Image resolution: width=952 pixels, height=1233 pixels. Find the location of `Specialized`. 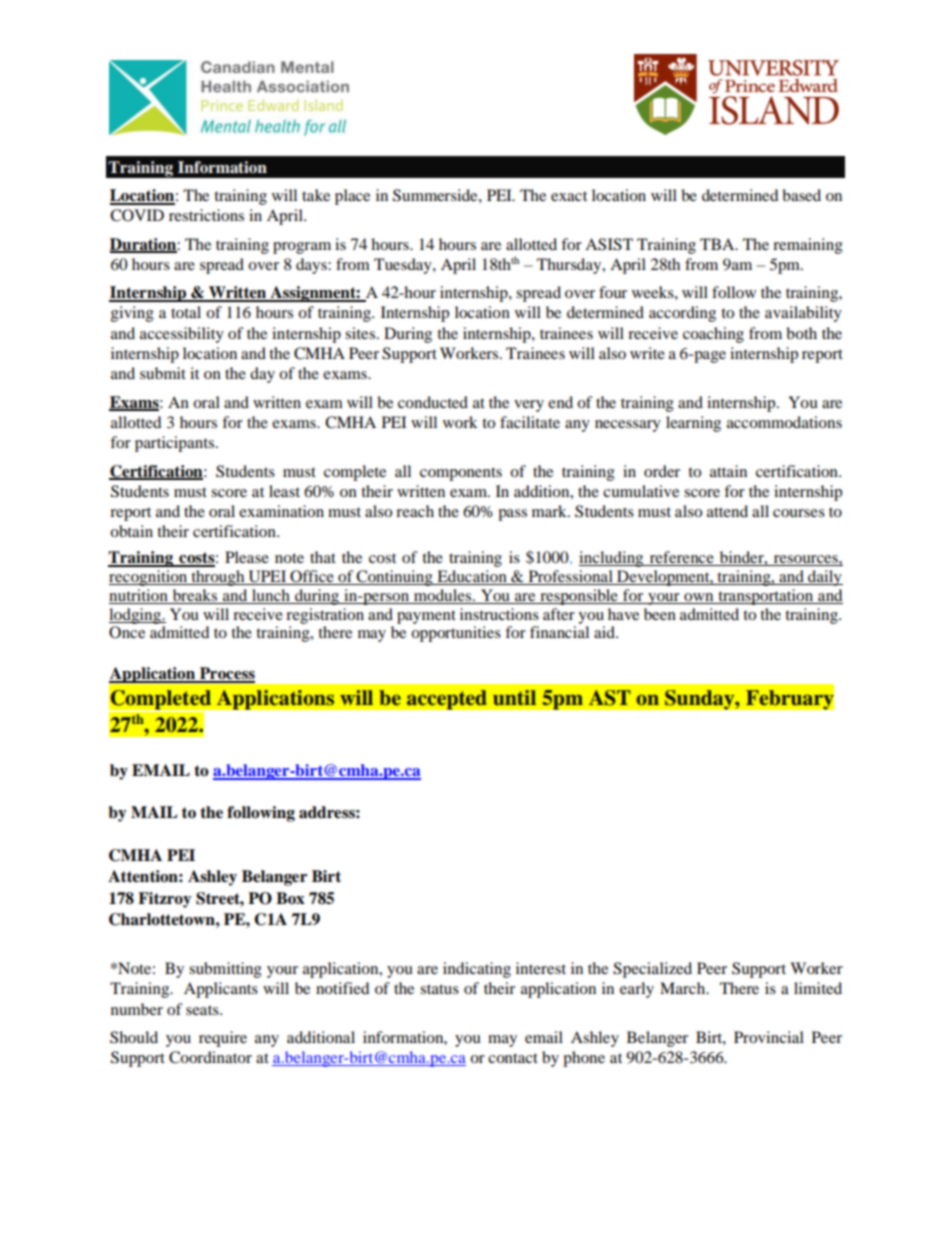

Specialized is located at coordinates (652, 970).
